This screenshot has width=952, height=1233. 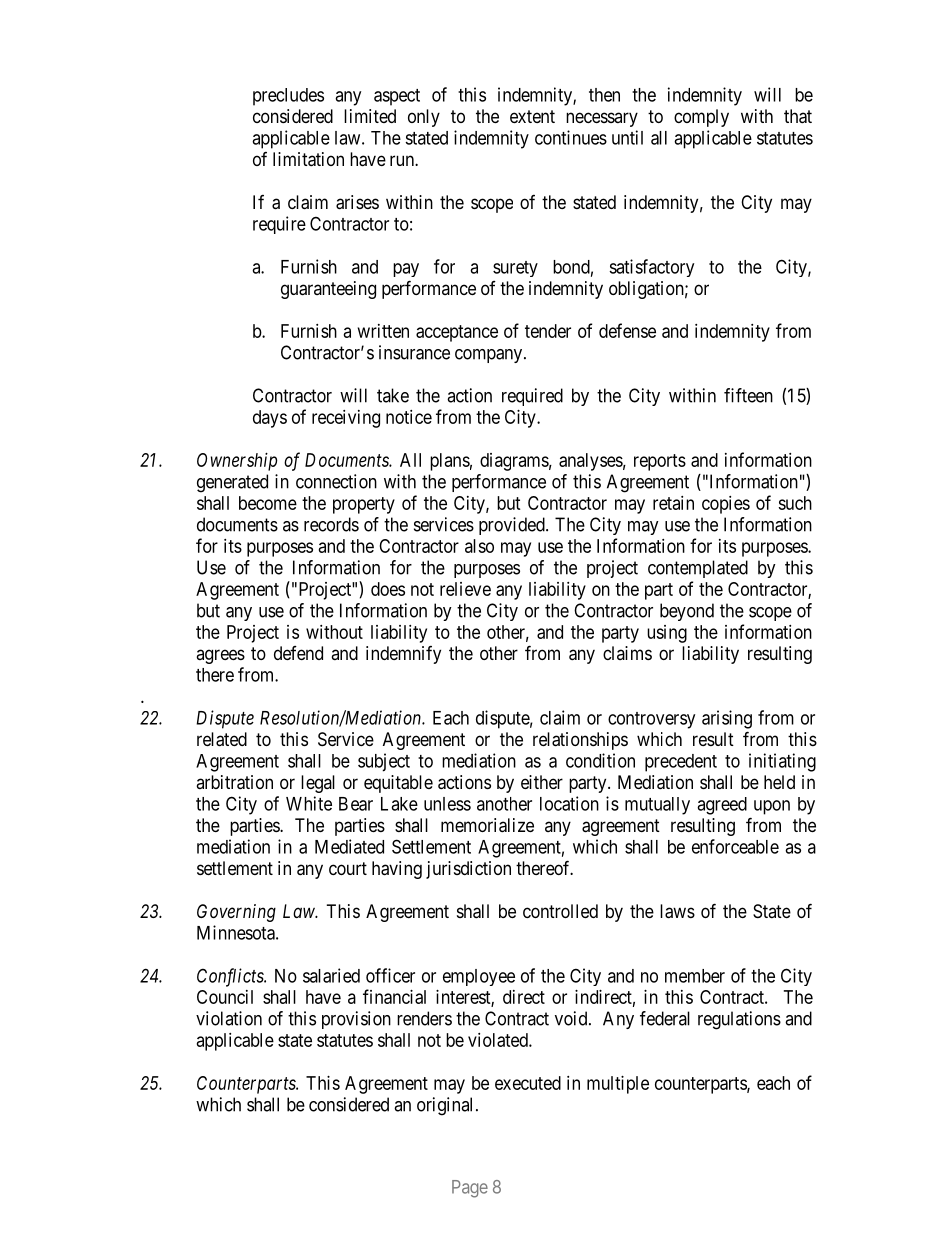 I want to click on fifteen, so click(x=748, y=395).
